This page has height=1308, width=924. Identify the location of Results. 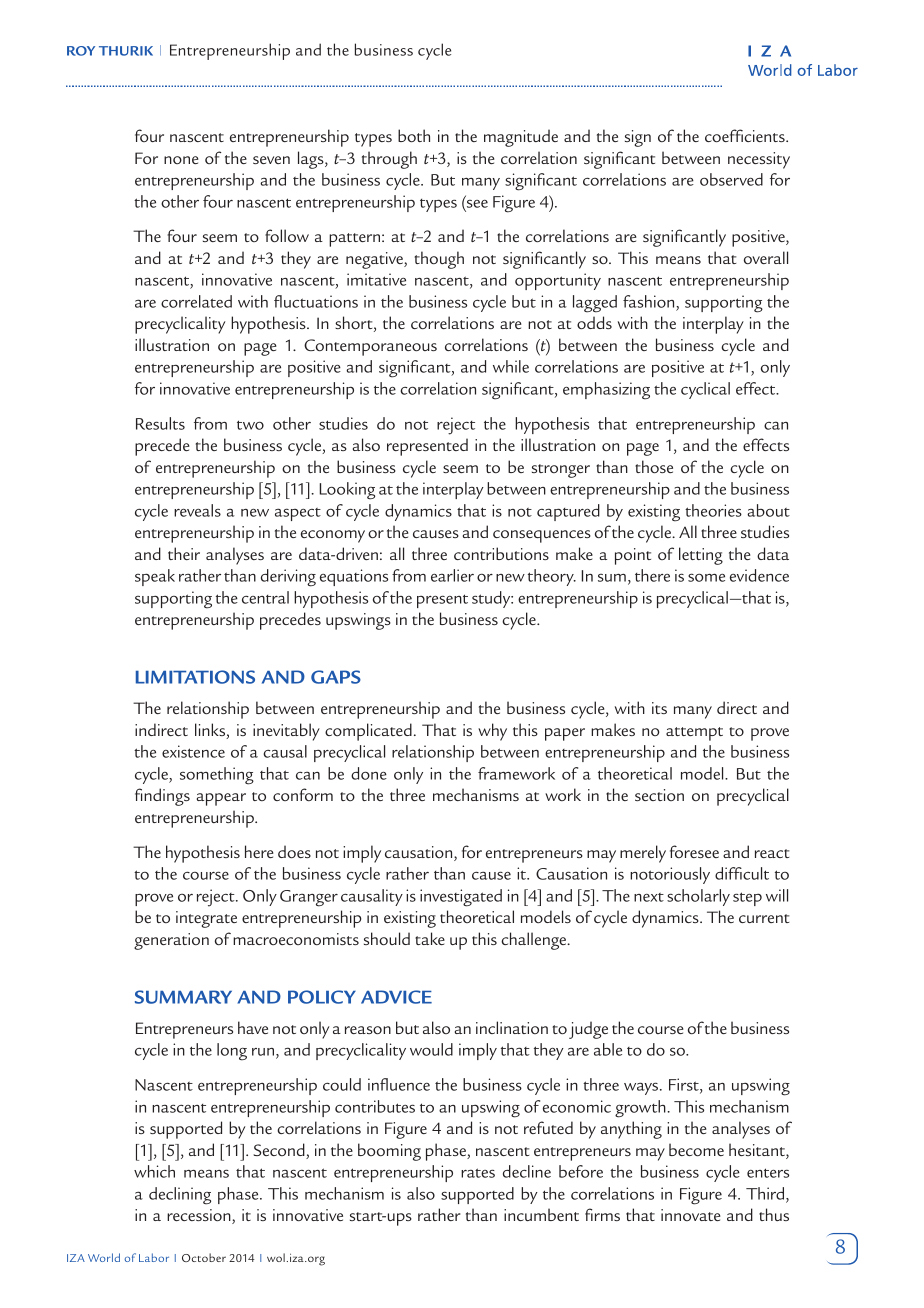
(160, 423).
